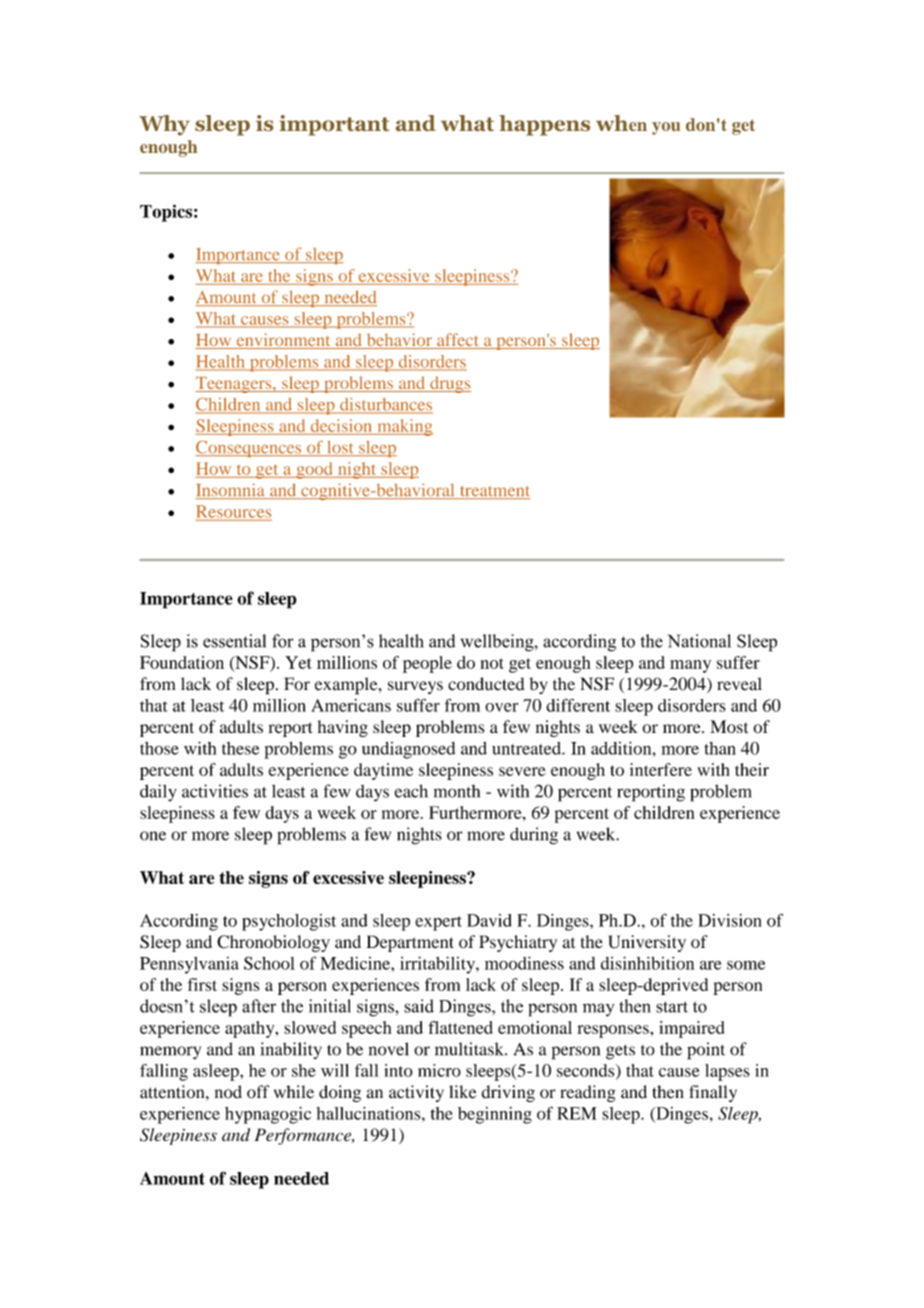  I want to click on happens, so click(544, 125).
